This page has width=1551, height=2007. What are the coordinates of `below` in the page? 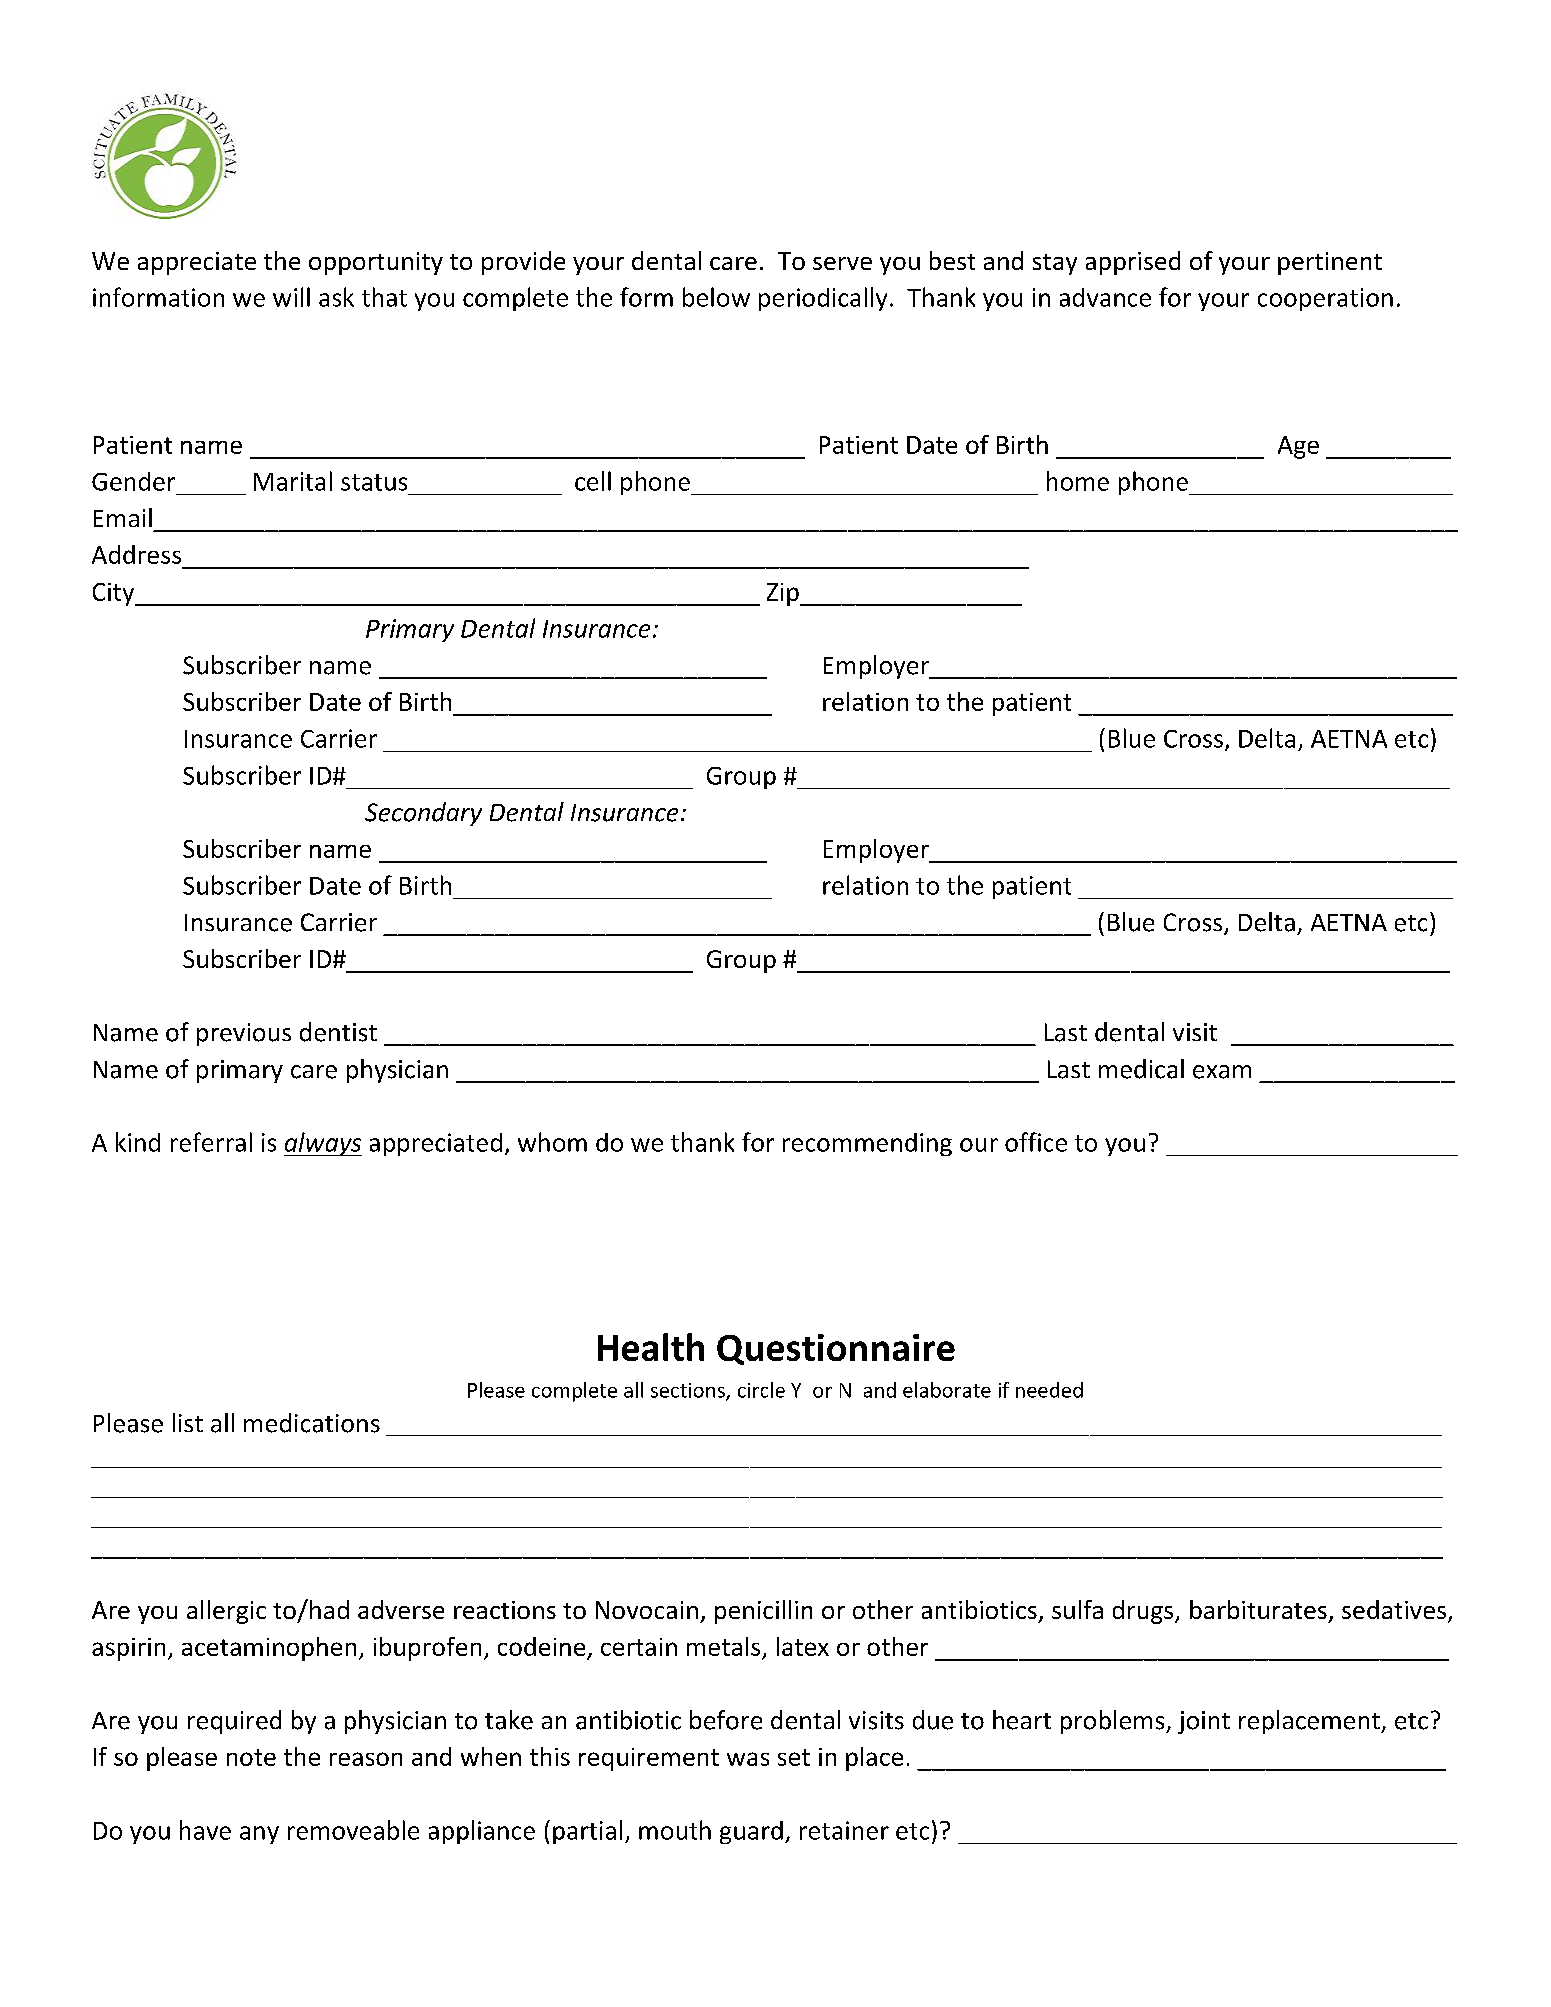 It's located at (716, 297).
